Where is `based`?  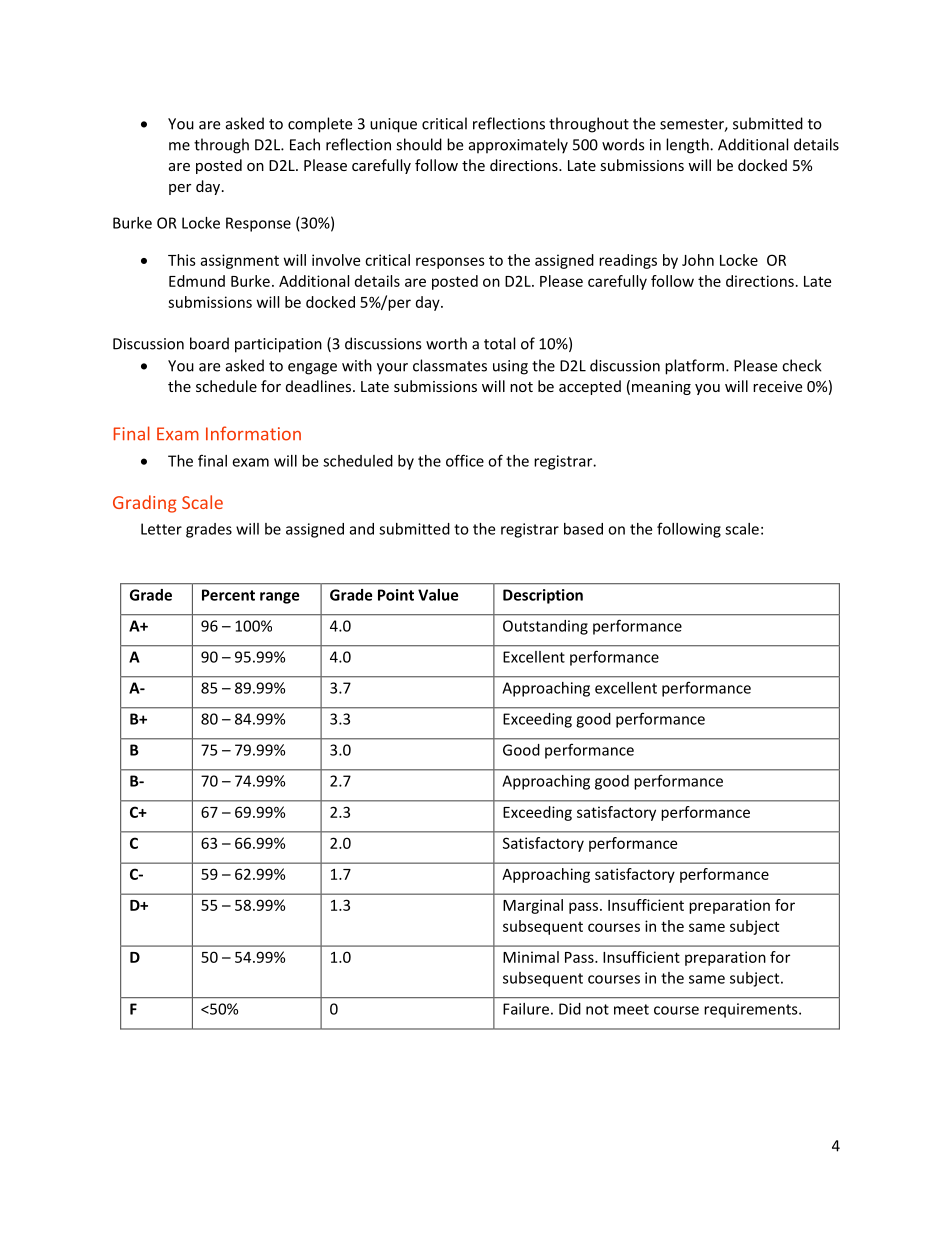
based is located at coordinates (583, 529).
